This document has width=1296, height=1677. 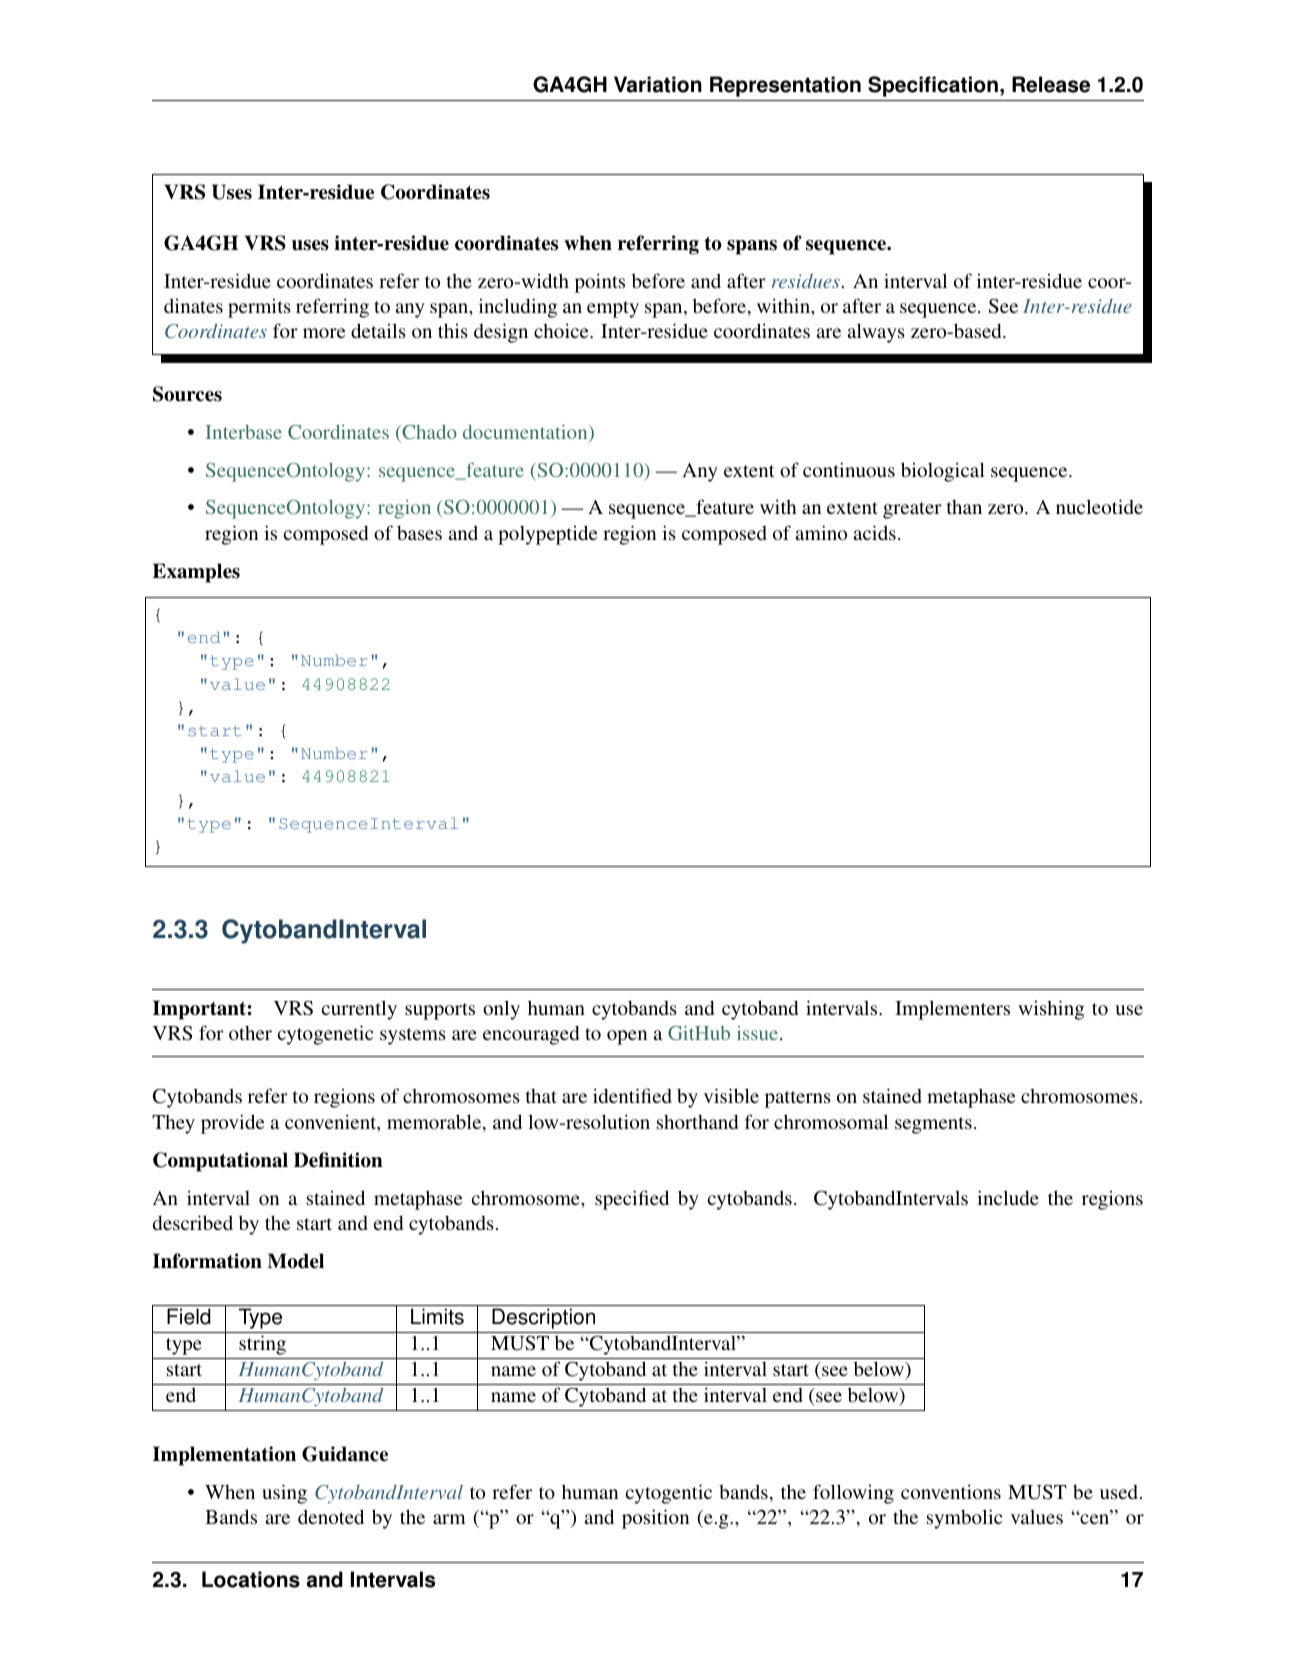 What do you see at coordinates (658, 84) in the document?
I see `Variation` at bounding box center [658, 84].
